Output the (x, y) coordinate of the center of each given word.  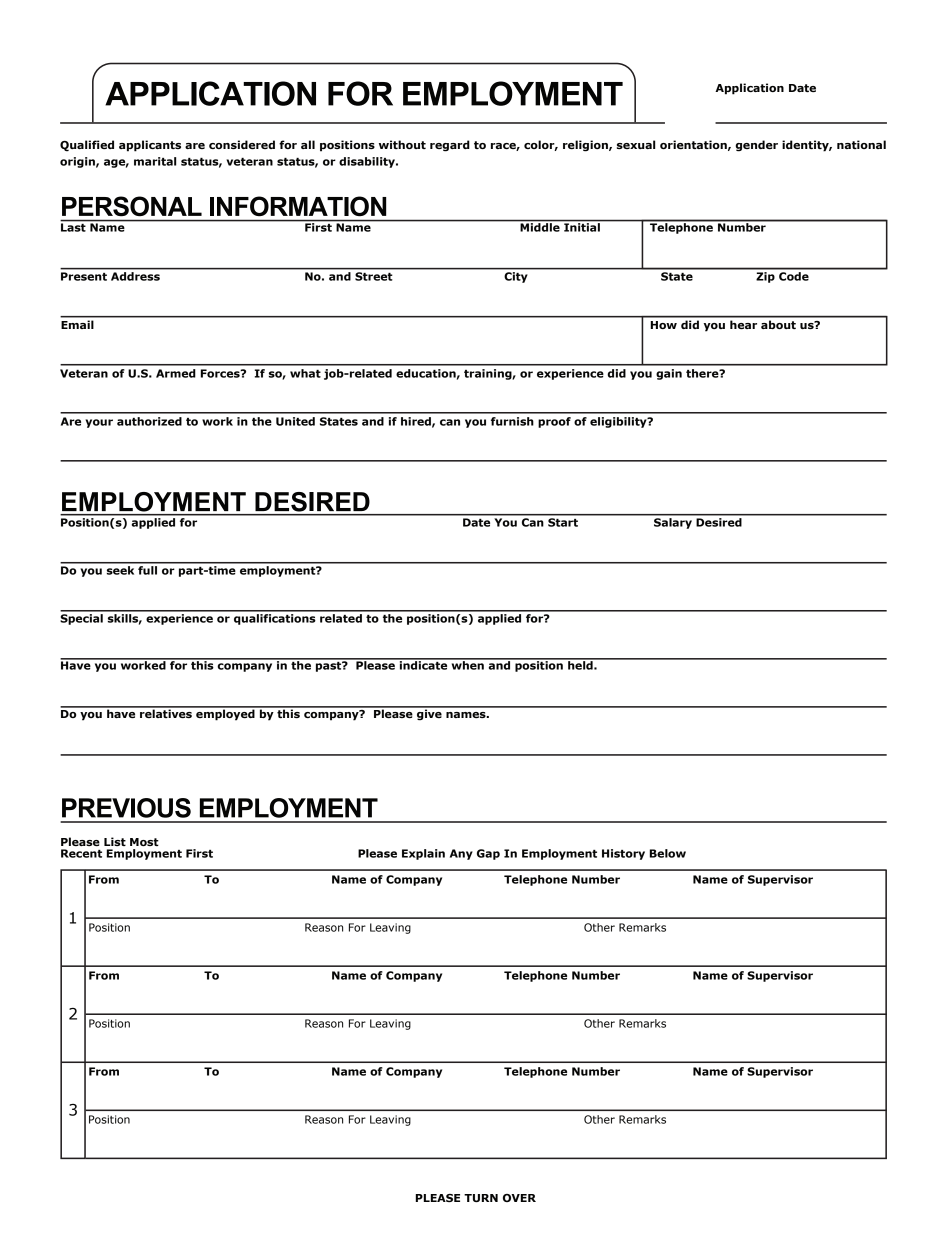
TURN (481, 1198)
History (623, 854)
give (429, 714)
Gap (488, 854)
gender (757, 146)
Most (144, 842)
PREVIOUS (126, 808)
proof (554, 422)
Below (668, 853)
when (467, 664)
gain (669, 374)
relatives (166, 712)
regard (450, 146)
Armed (176, 373)
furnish (512, 421)
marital (155, 161)
